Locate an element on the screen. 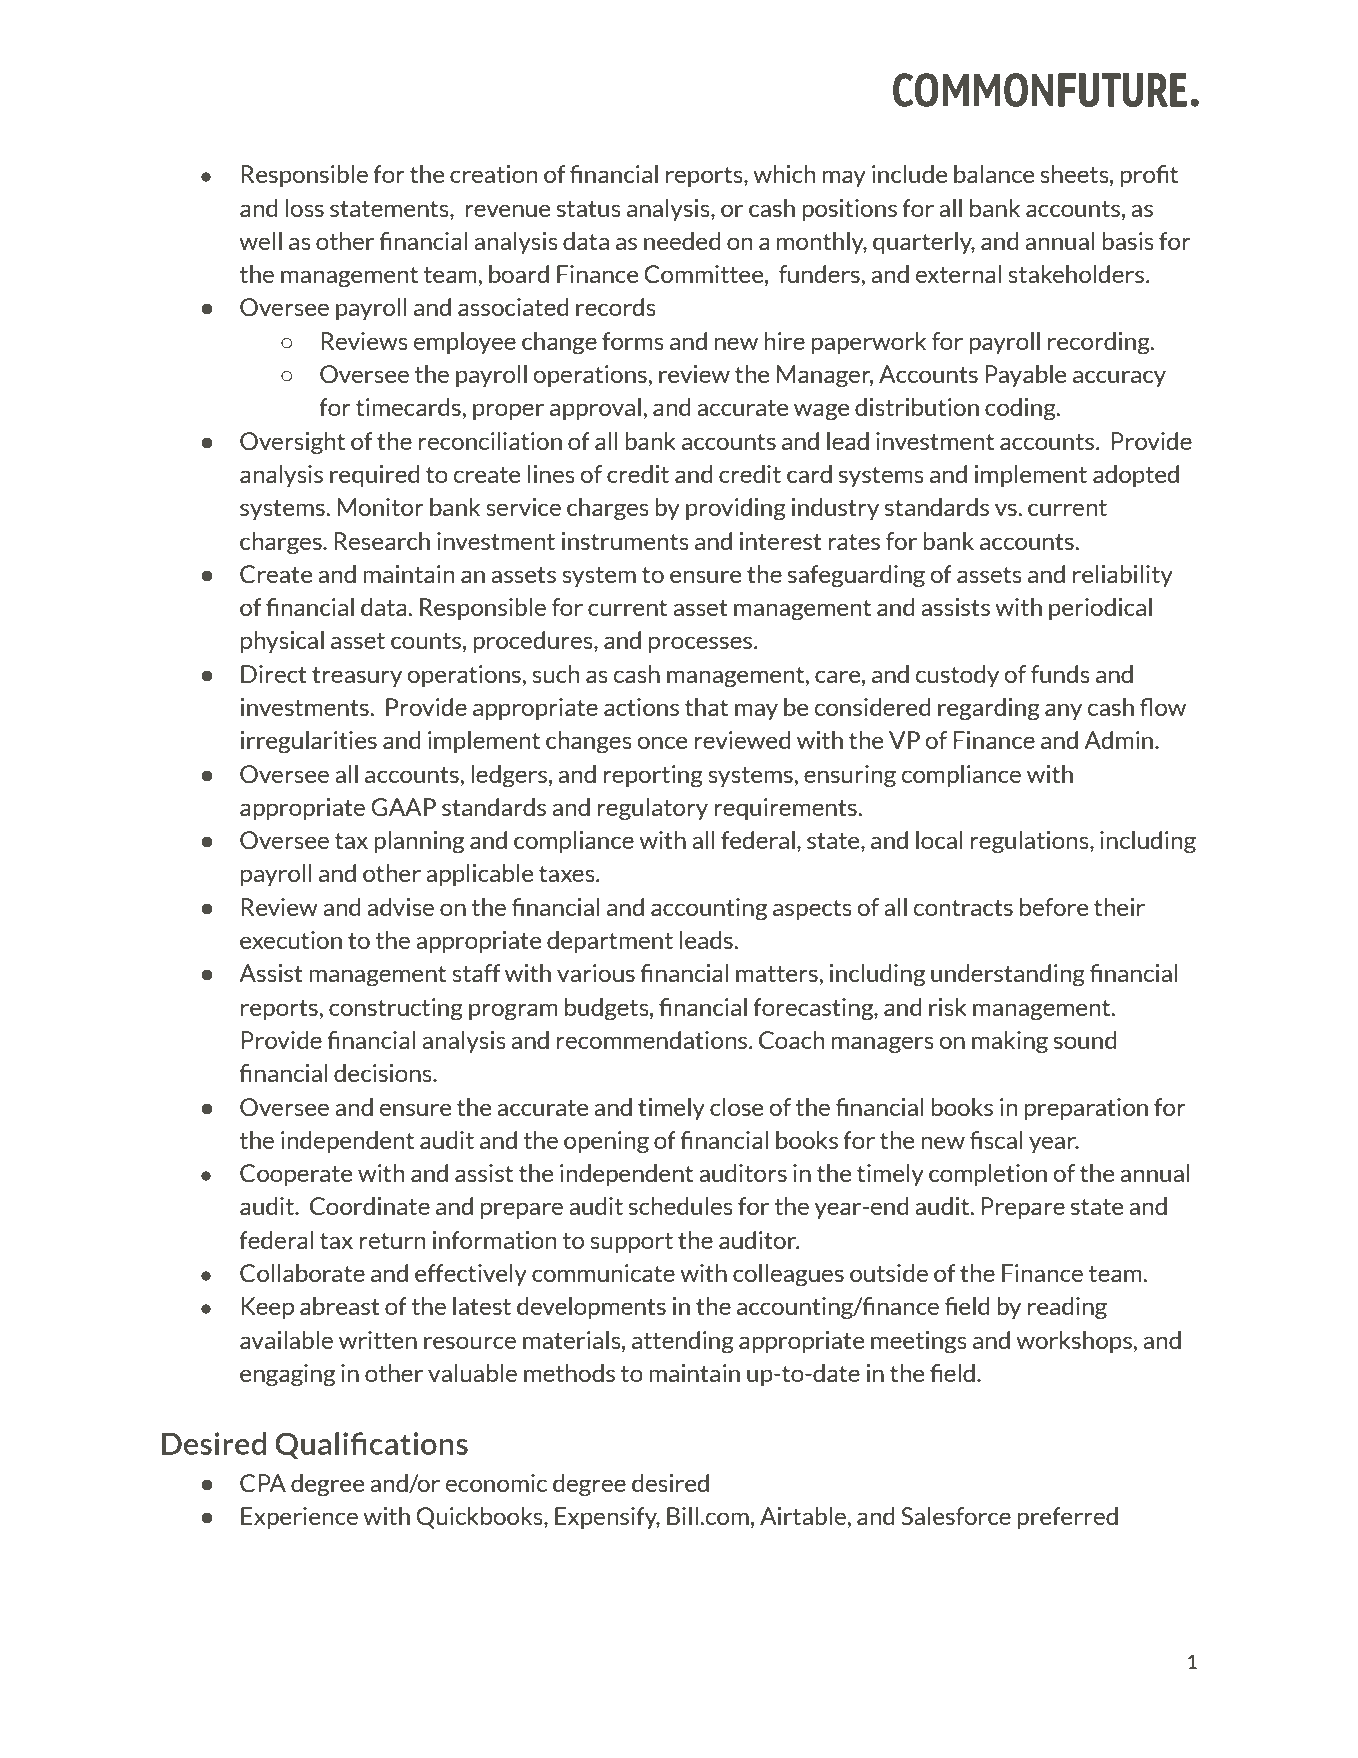  regulations is located at coordinates (1030, 842).
